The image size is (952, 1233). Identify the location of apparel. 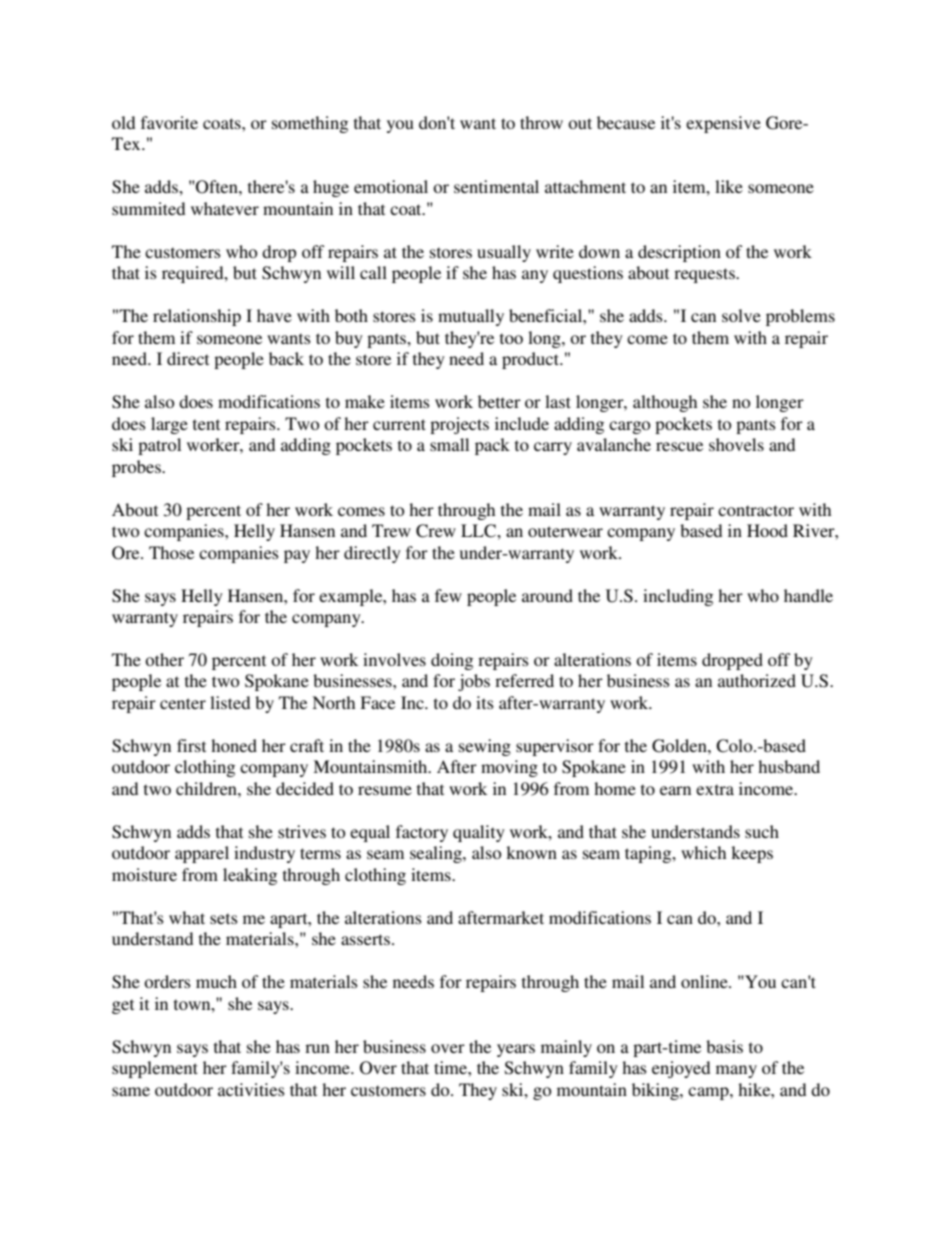
(202, 854).
